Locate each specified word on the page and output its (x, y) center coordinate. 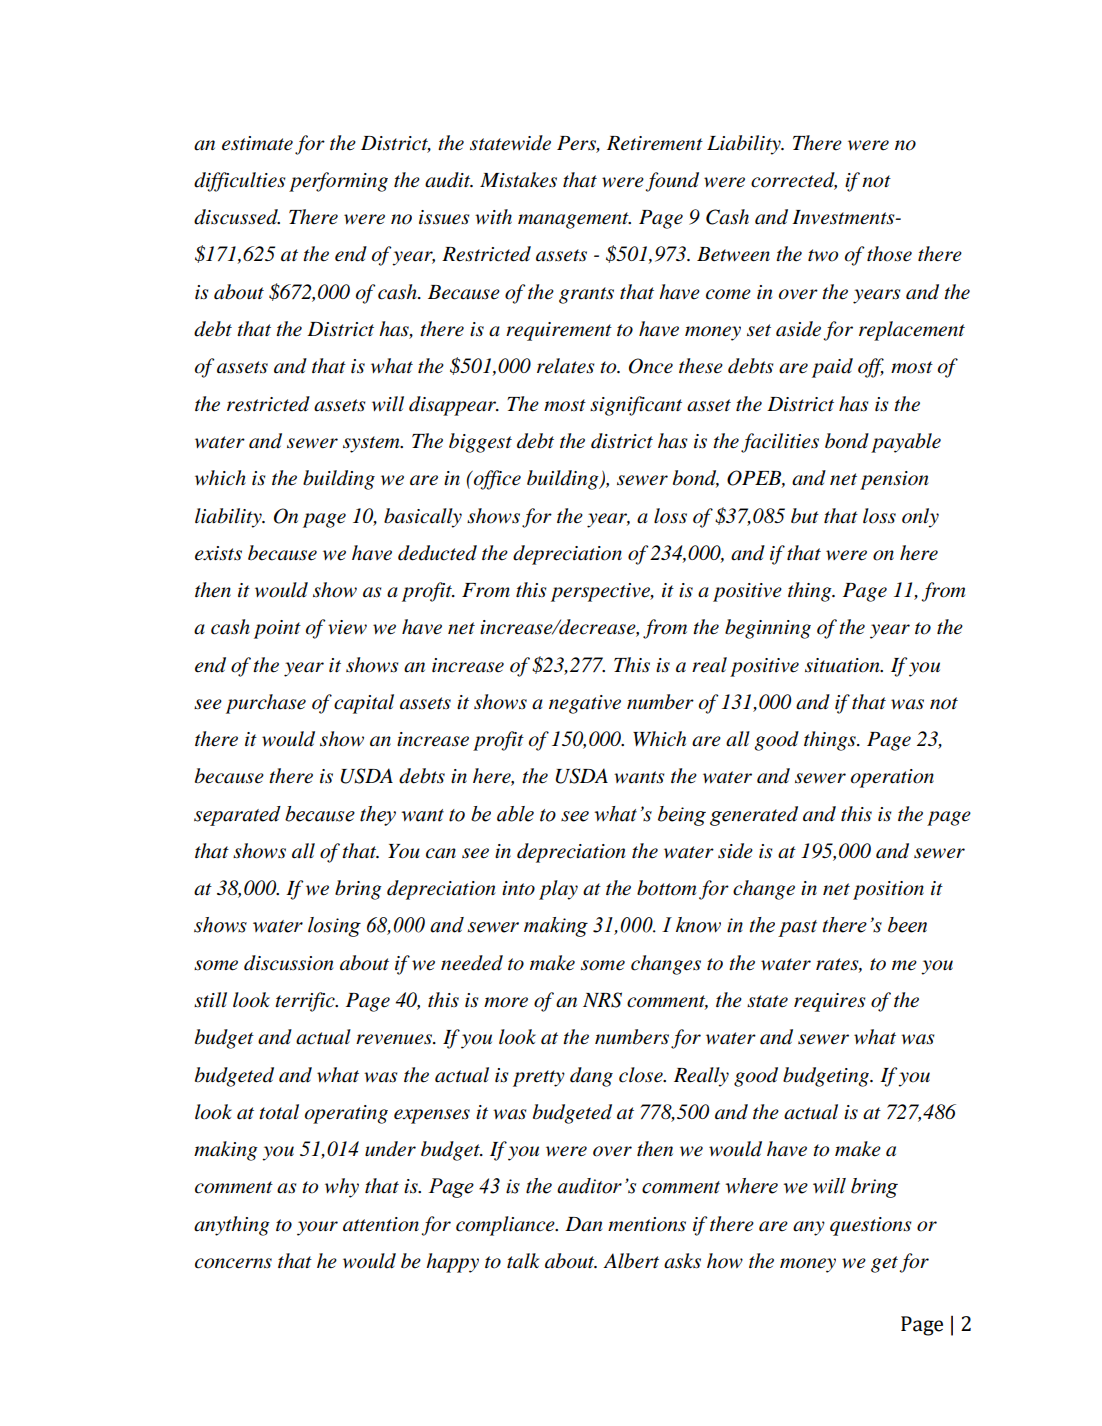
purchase (266, 704)
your (317, 1228)
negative (585, 704)
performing (338, 182)
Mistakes (518, 180)
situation (843, 665)
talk (523, 1261)
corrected (794, 181)
